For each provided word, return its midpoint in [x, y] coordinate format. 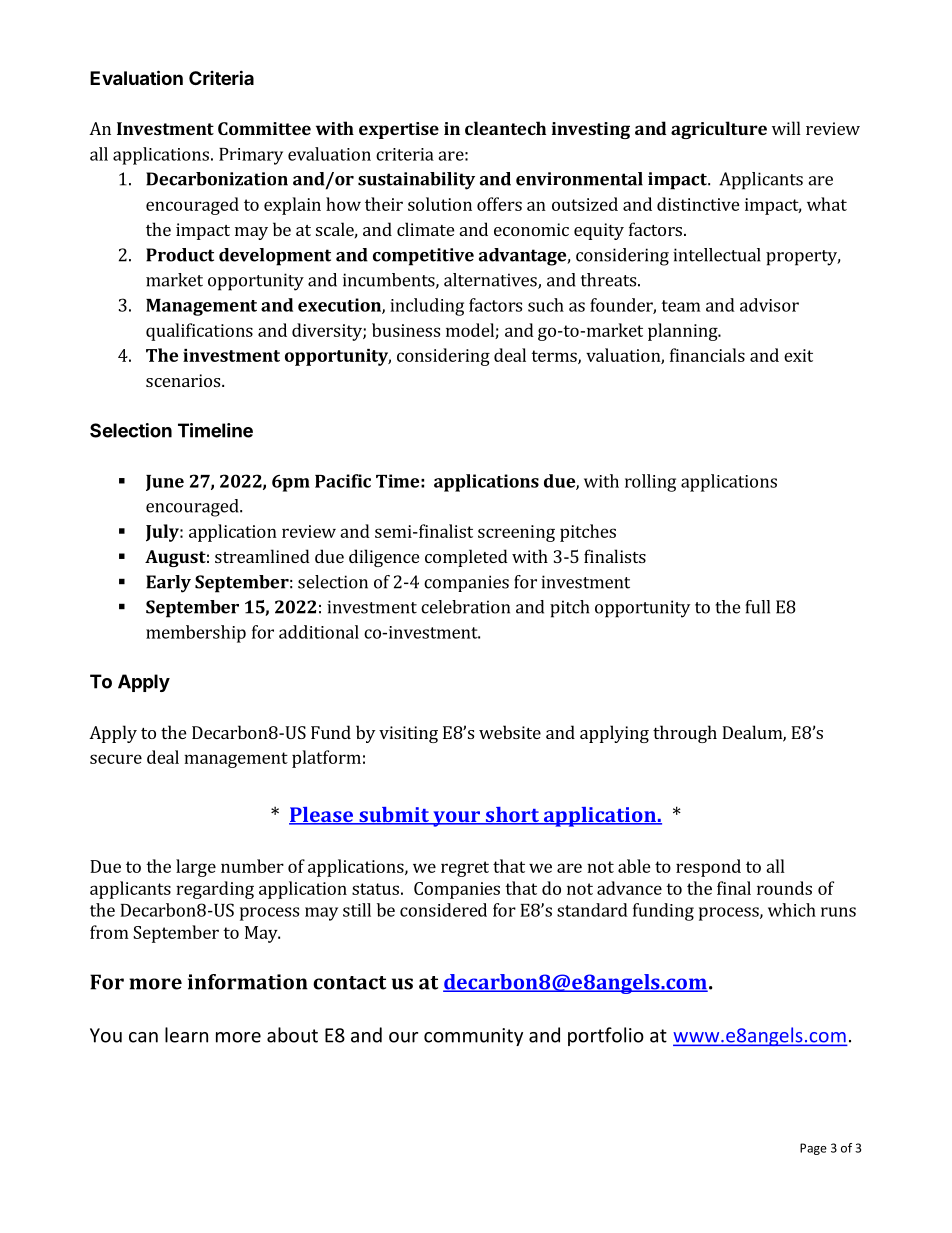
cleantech [505, 128]
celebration [465, 607]
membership [196, 634]
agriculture [719, 130]
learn [186, 1035]
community [473, 1037]
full [758, 607]
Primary [251, 156]
